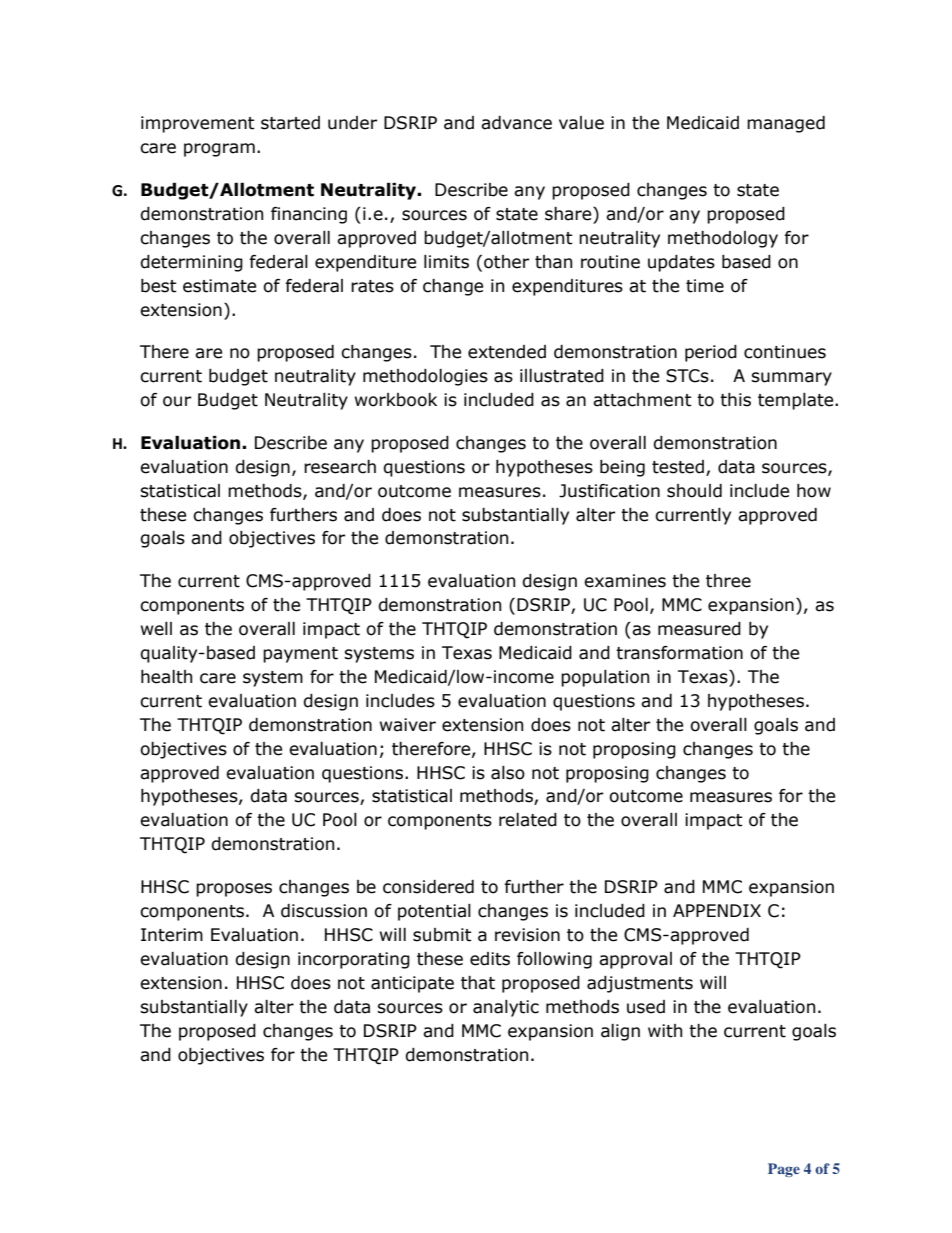  I want to click on incorporating, so click(354, 960).
